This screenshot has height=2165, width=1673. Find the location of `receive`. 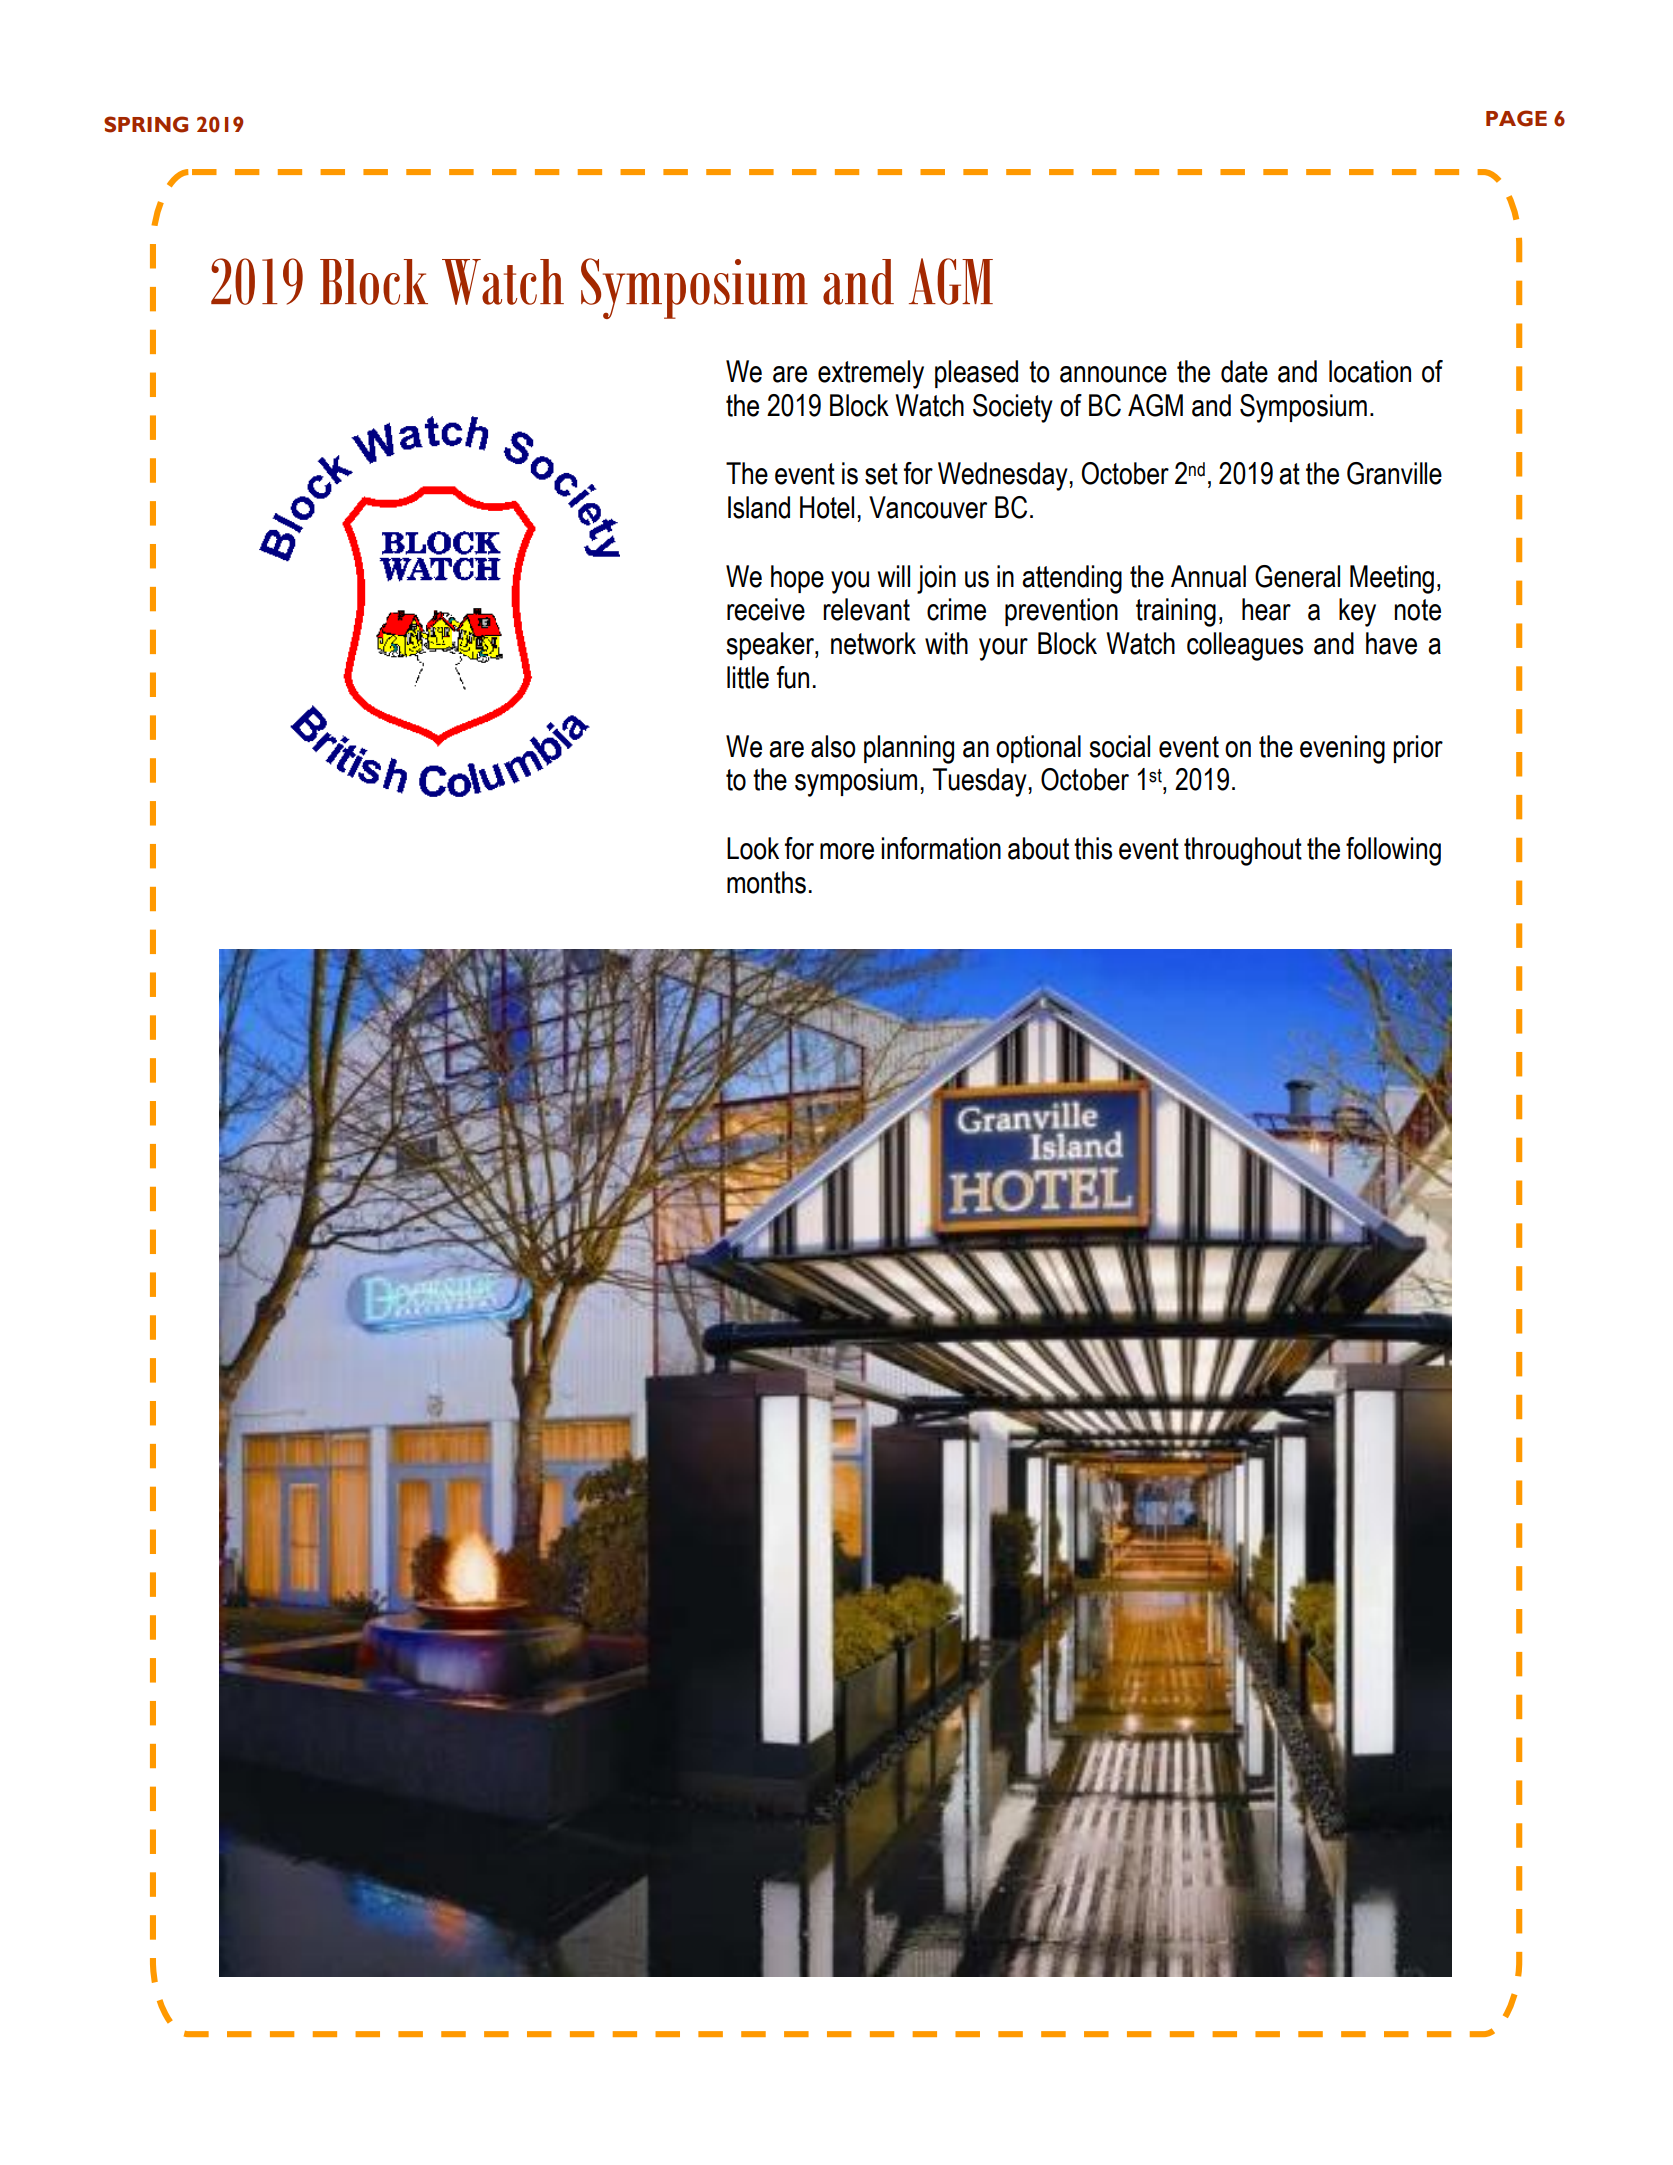

receive is located at coordinates (766, 609).
